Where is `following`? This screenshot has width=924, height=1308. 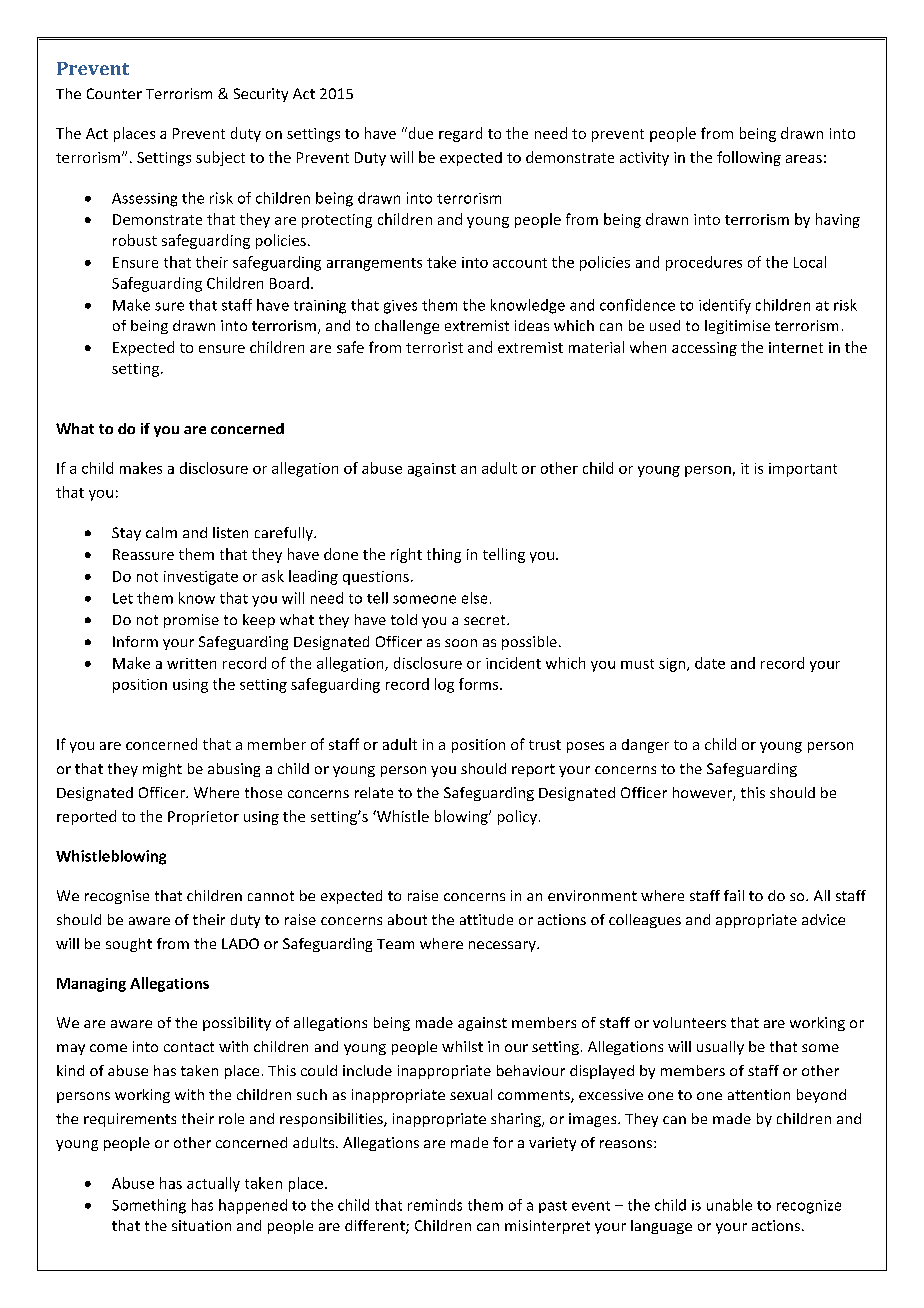
following is located at coordinates (749, 158).
